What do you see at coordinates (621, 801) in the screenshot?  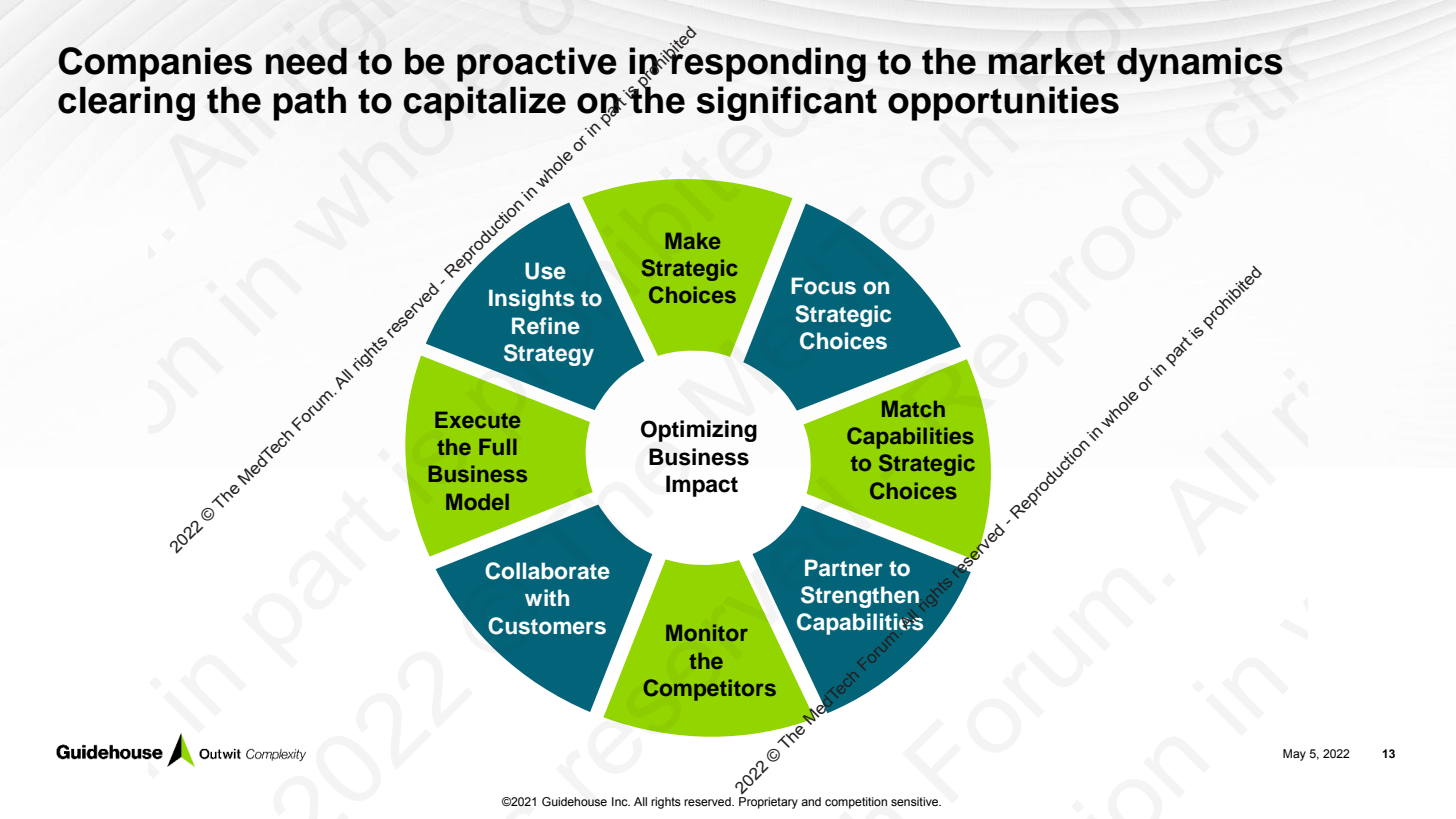 I see `Inc` at bounding box center [621, 801].
